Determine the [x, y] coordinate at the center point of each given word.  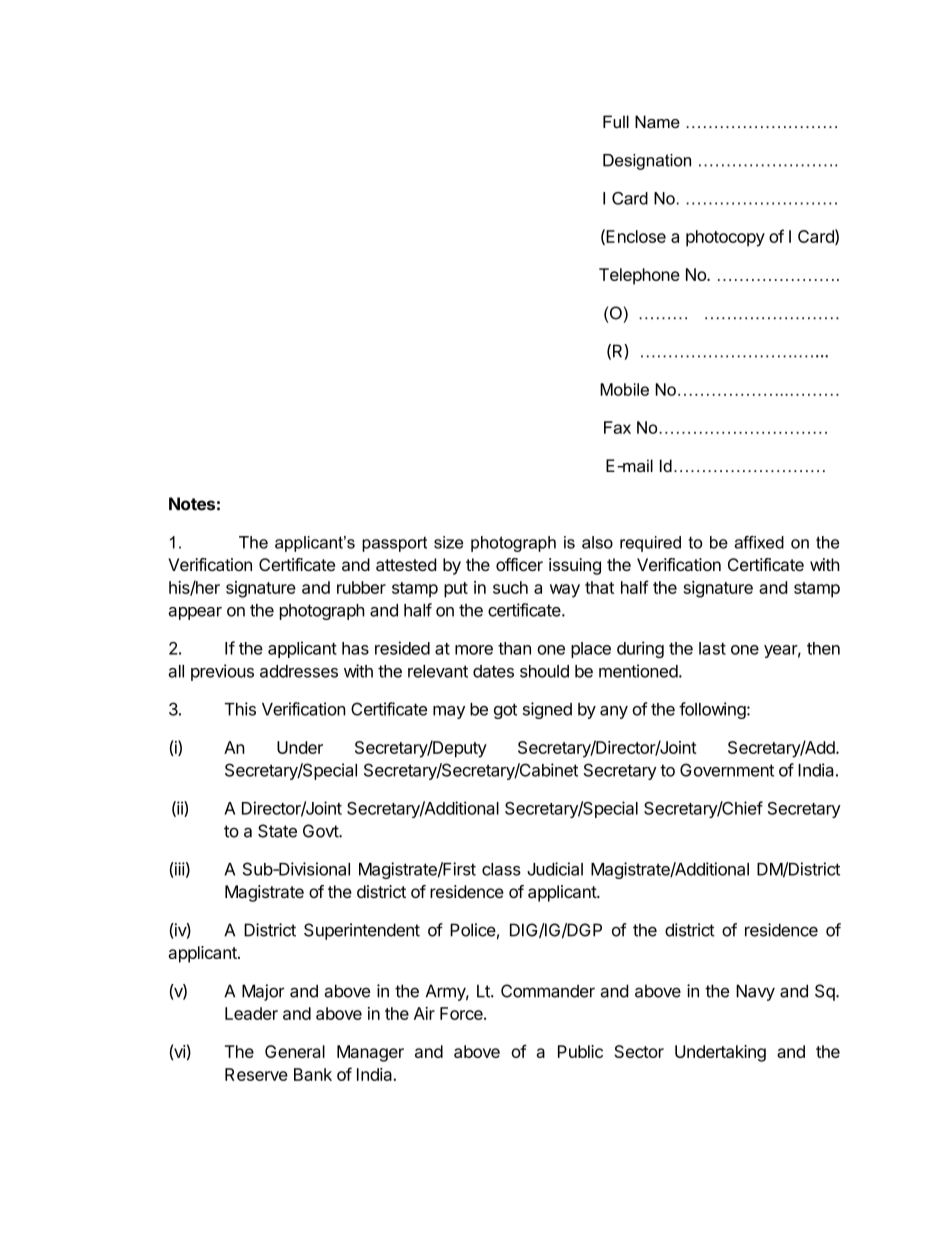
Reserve [256, 1074]
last [712, 648]
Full [616, 121]
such [510, 587]
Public [580, 1051]
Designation [647, 162]
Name [657, 121]
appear [195, 613]
